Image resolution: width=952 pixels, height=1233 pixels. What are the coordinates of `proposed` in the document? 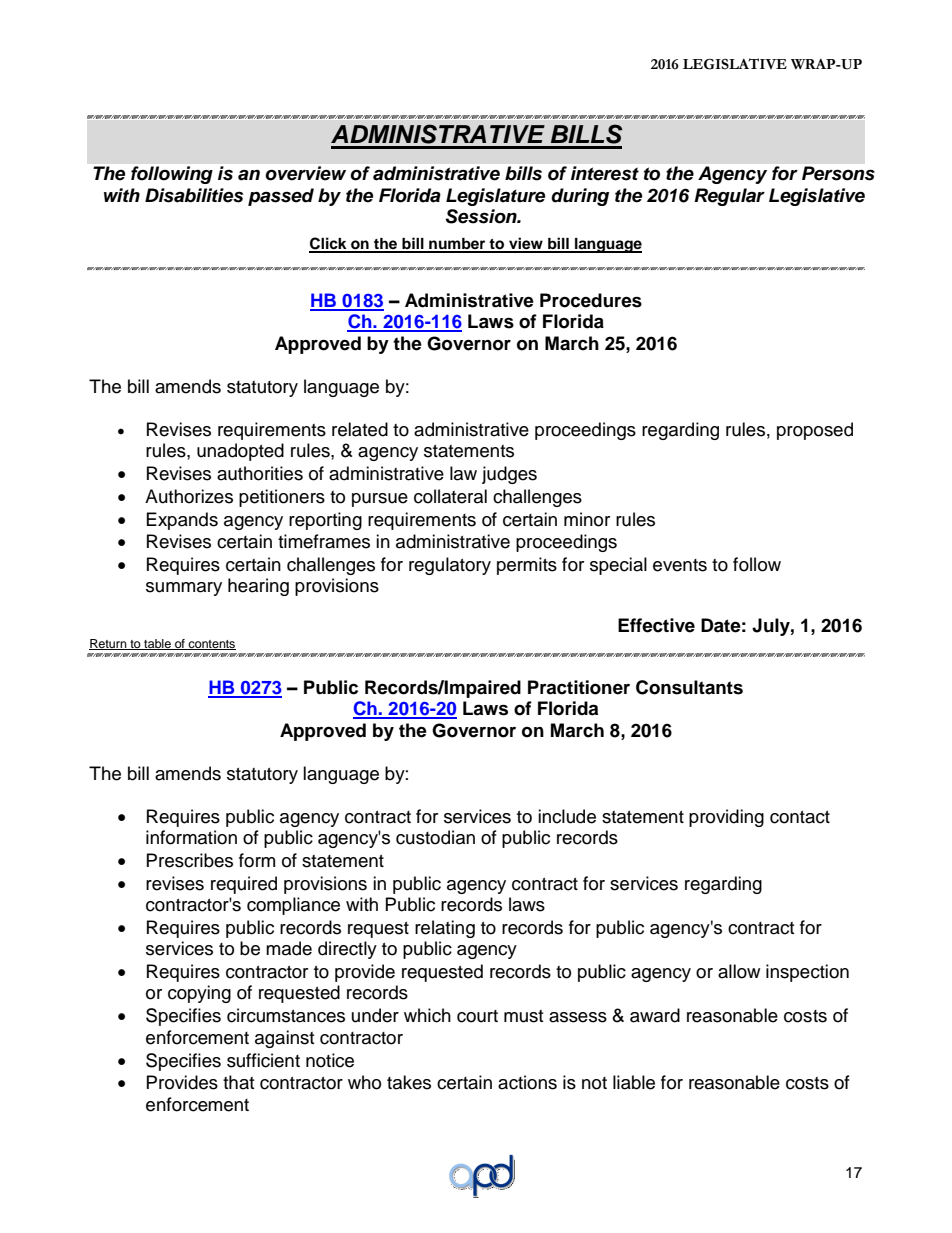 It's located at (815, 431).
